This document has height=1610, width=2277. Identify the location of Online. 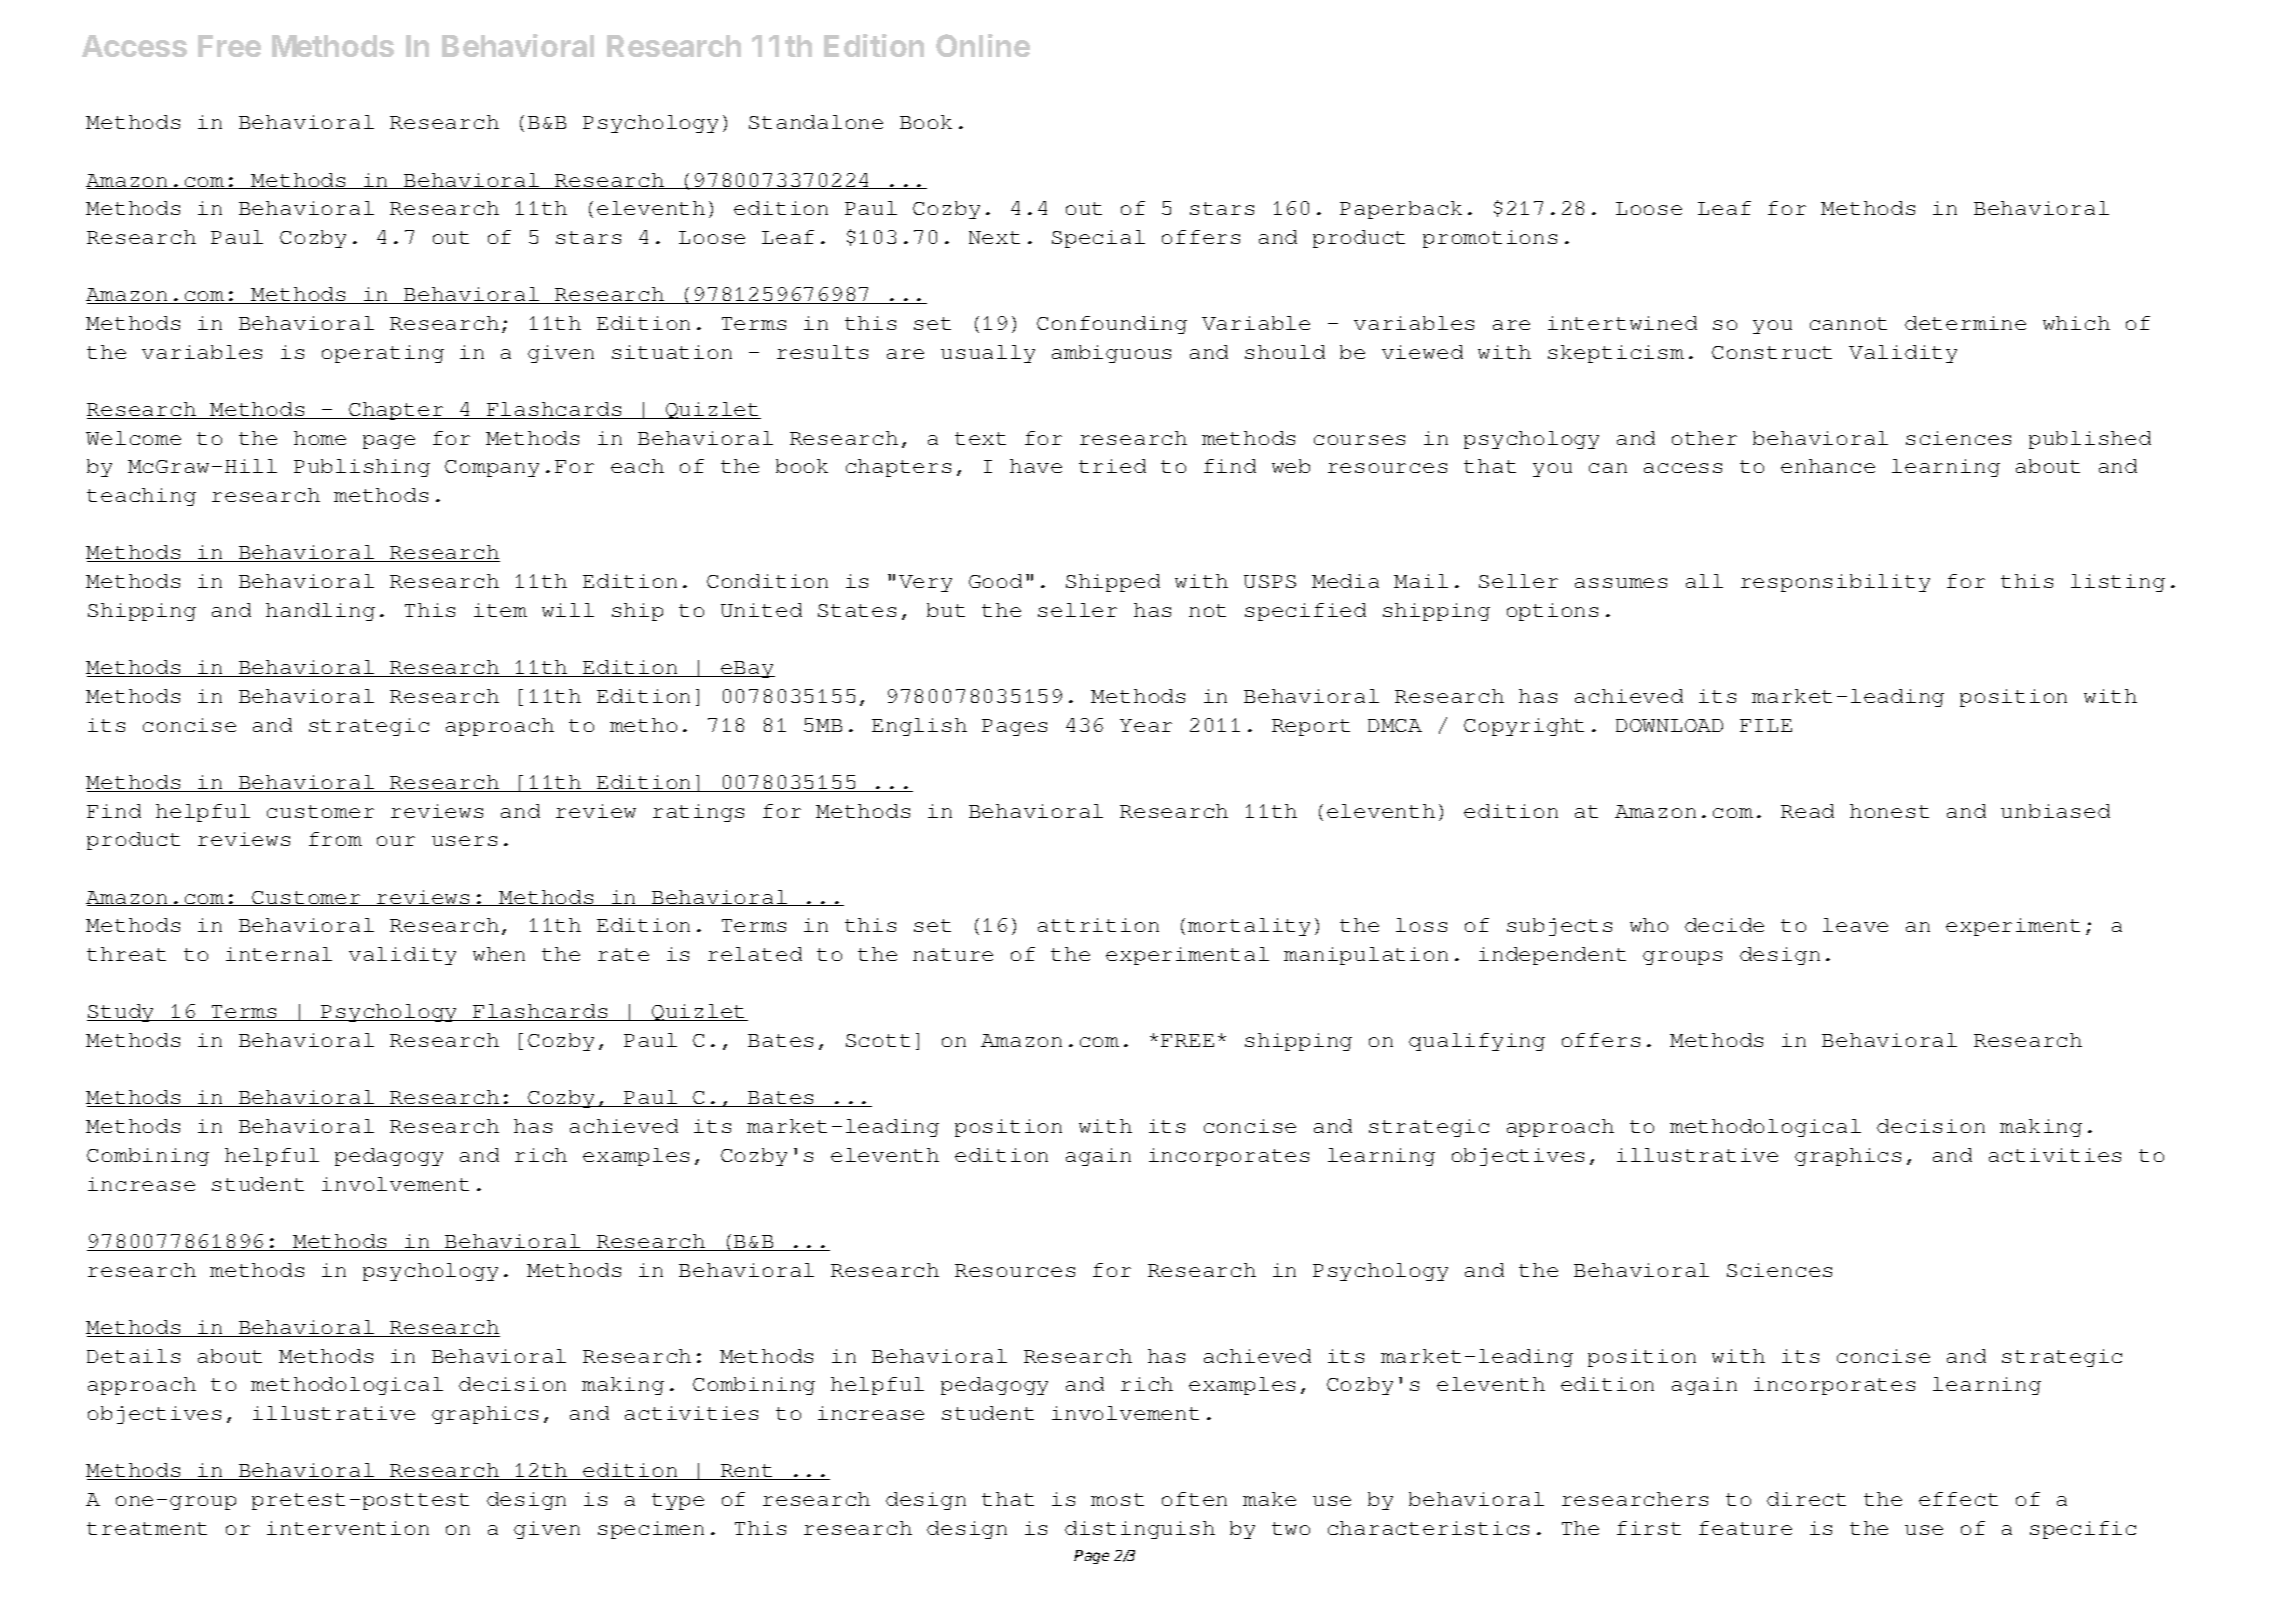
(983, 45).
